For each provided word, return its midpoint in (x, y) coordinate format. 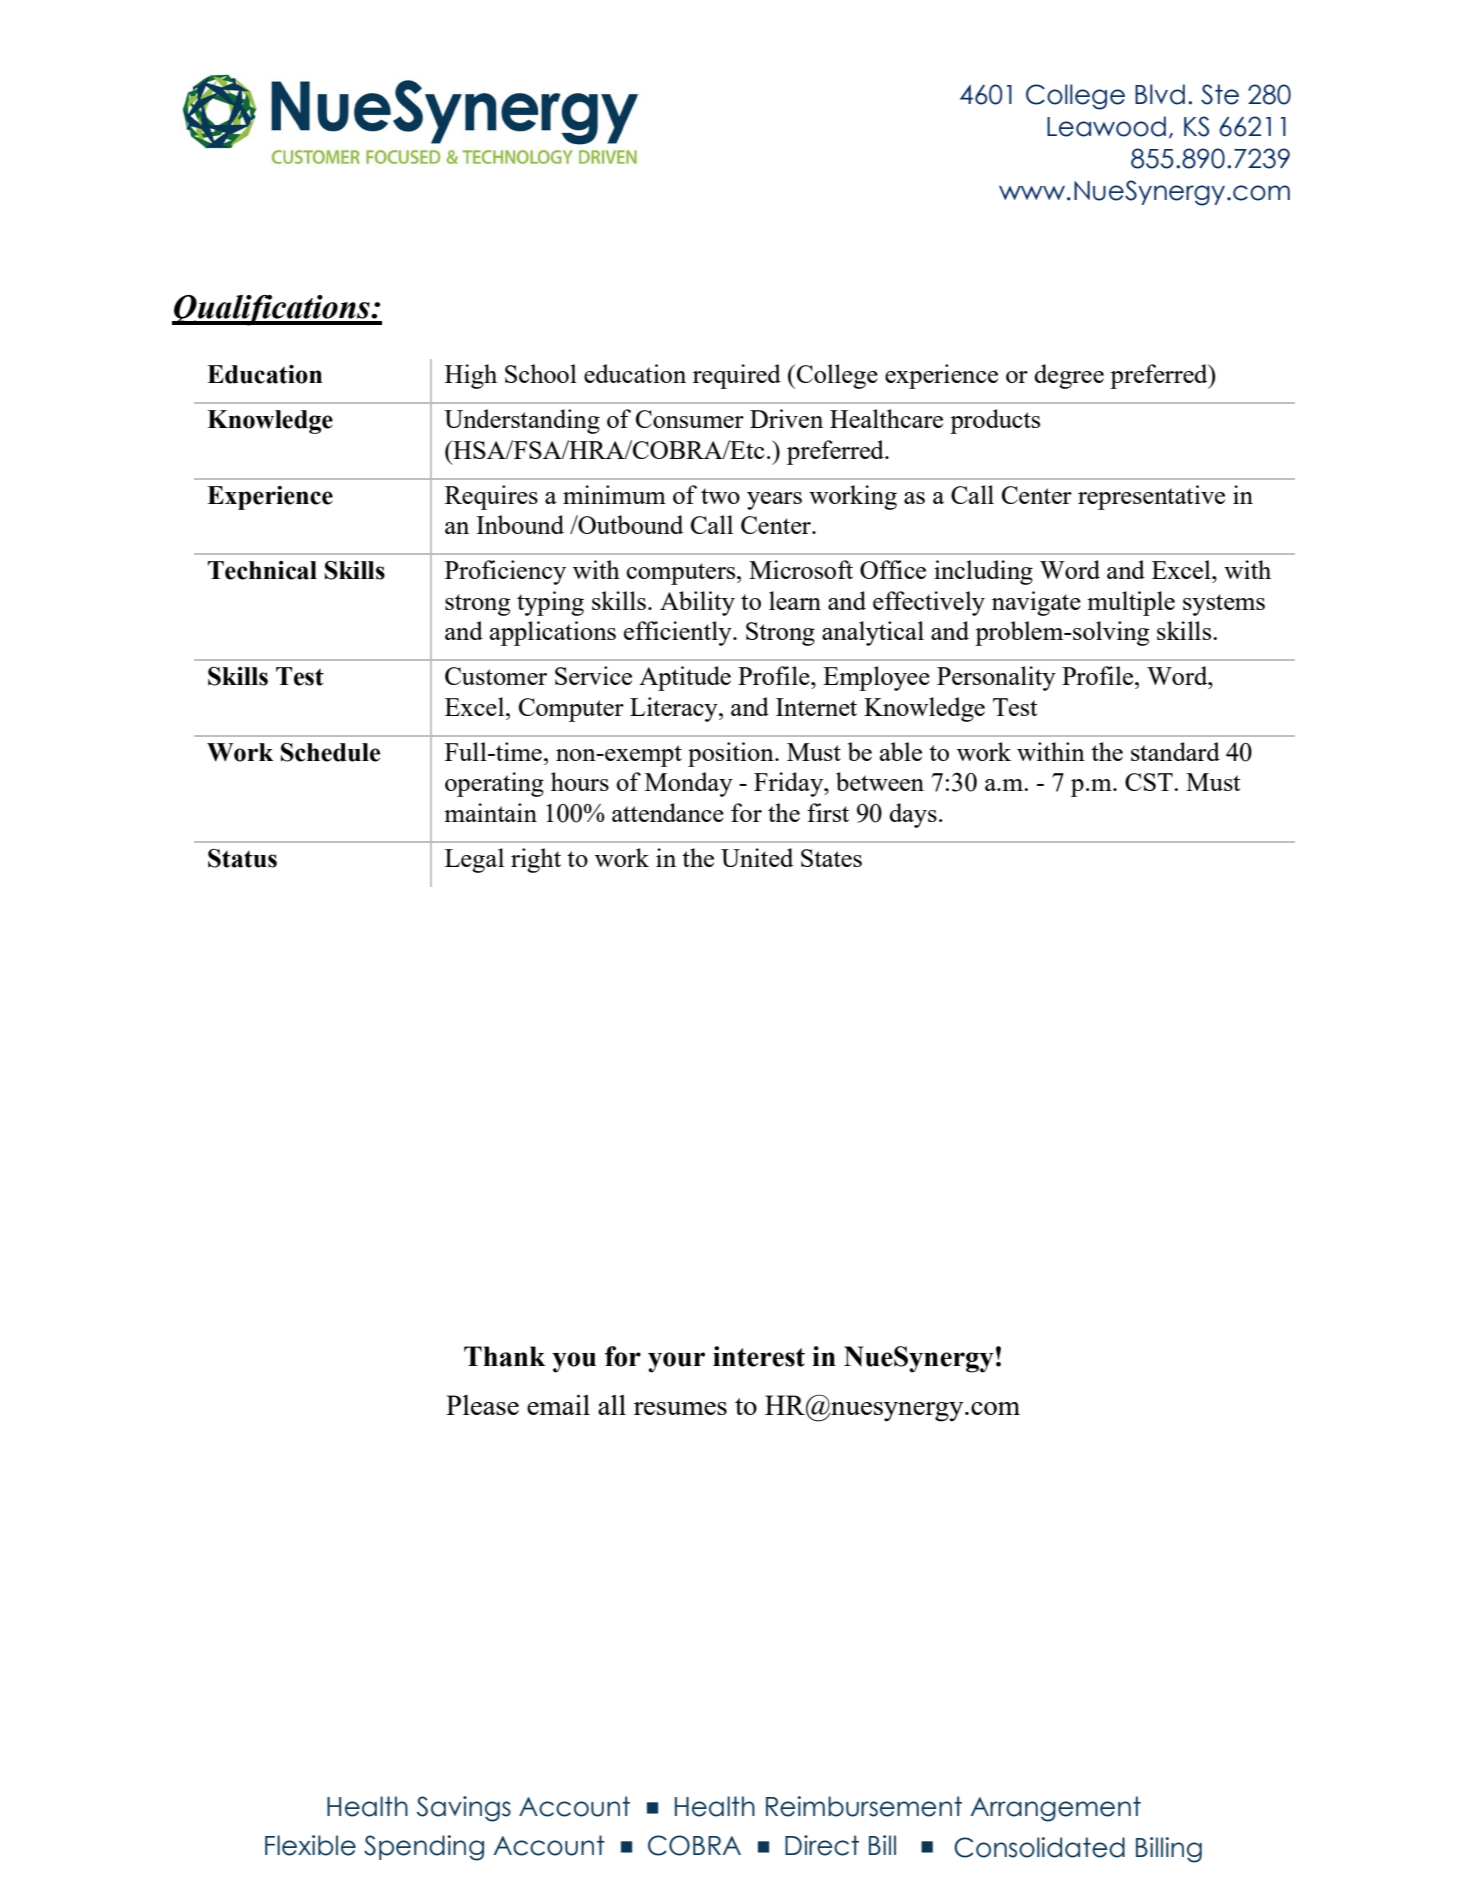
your (676, 1362)
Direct (822, 1845)
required (737, 376)
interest (759, 1356)
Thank (504, 1356)
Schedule (330, 752)
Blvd (1160, 94)
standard (1175, 751)
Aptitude (685, 678)
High (471, 376)
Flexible (310, 1845)
